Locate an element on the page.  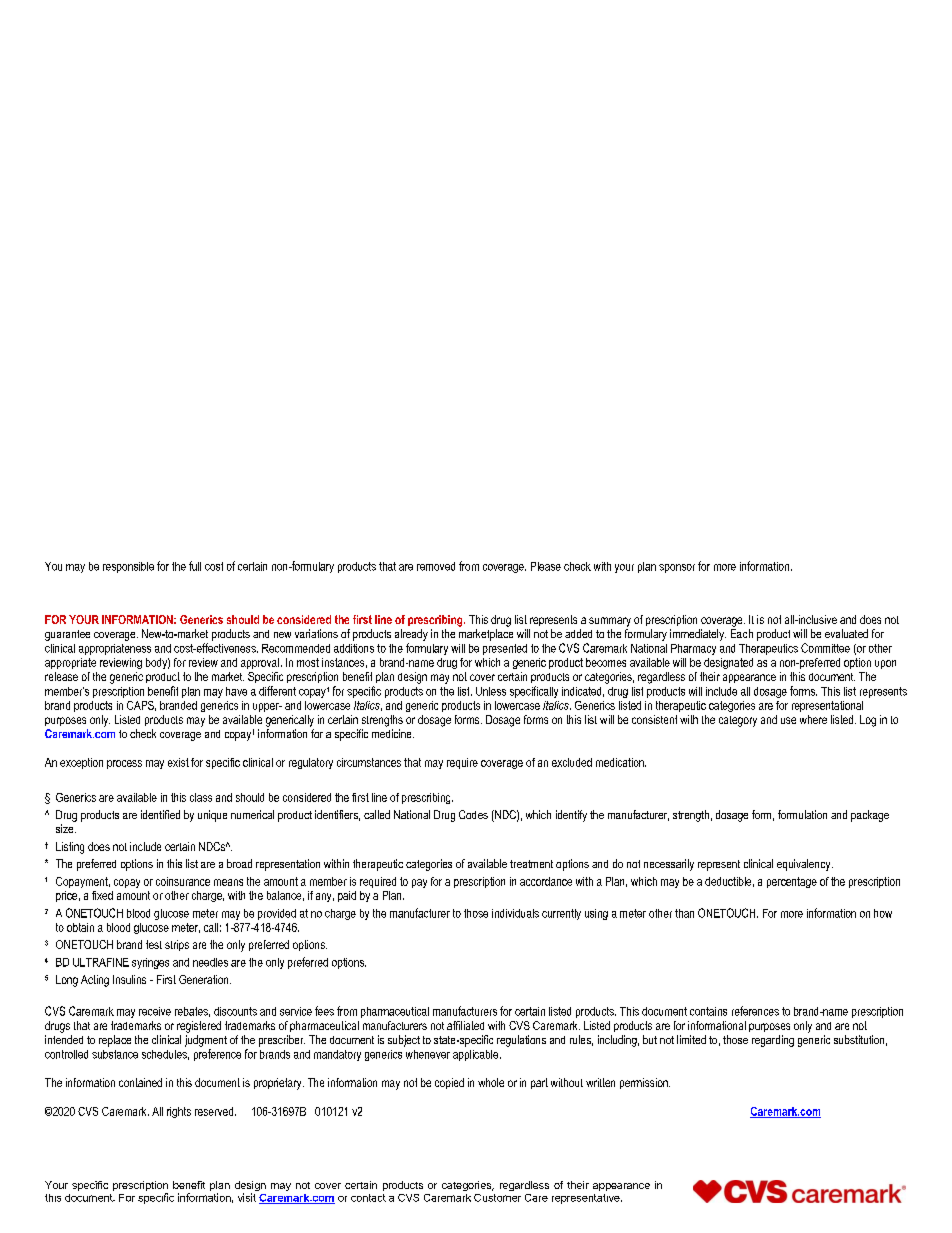
sponsor is located at coordinates (677, 568).
